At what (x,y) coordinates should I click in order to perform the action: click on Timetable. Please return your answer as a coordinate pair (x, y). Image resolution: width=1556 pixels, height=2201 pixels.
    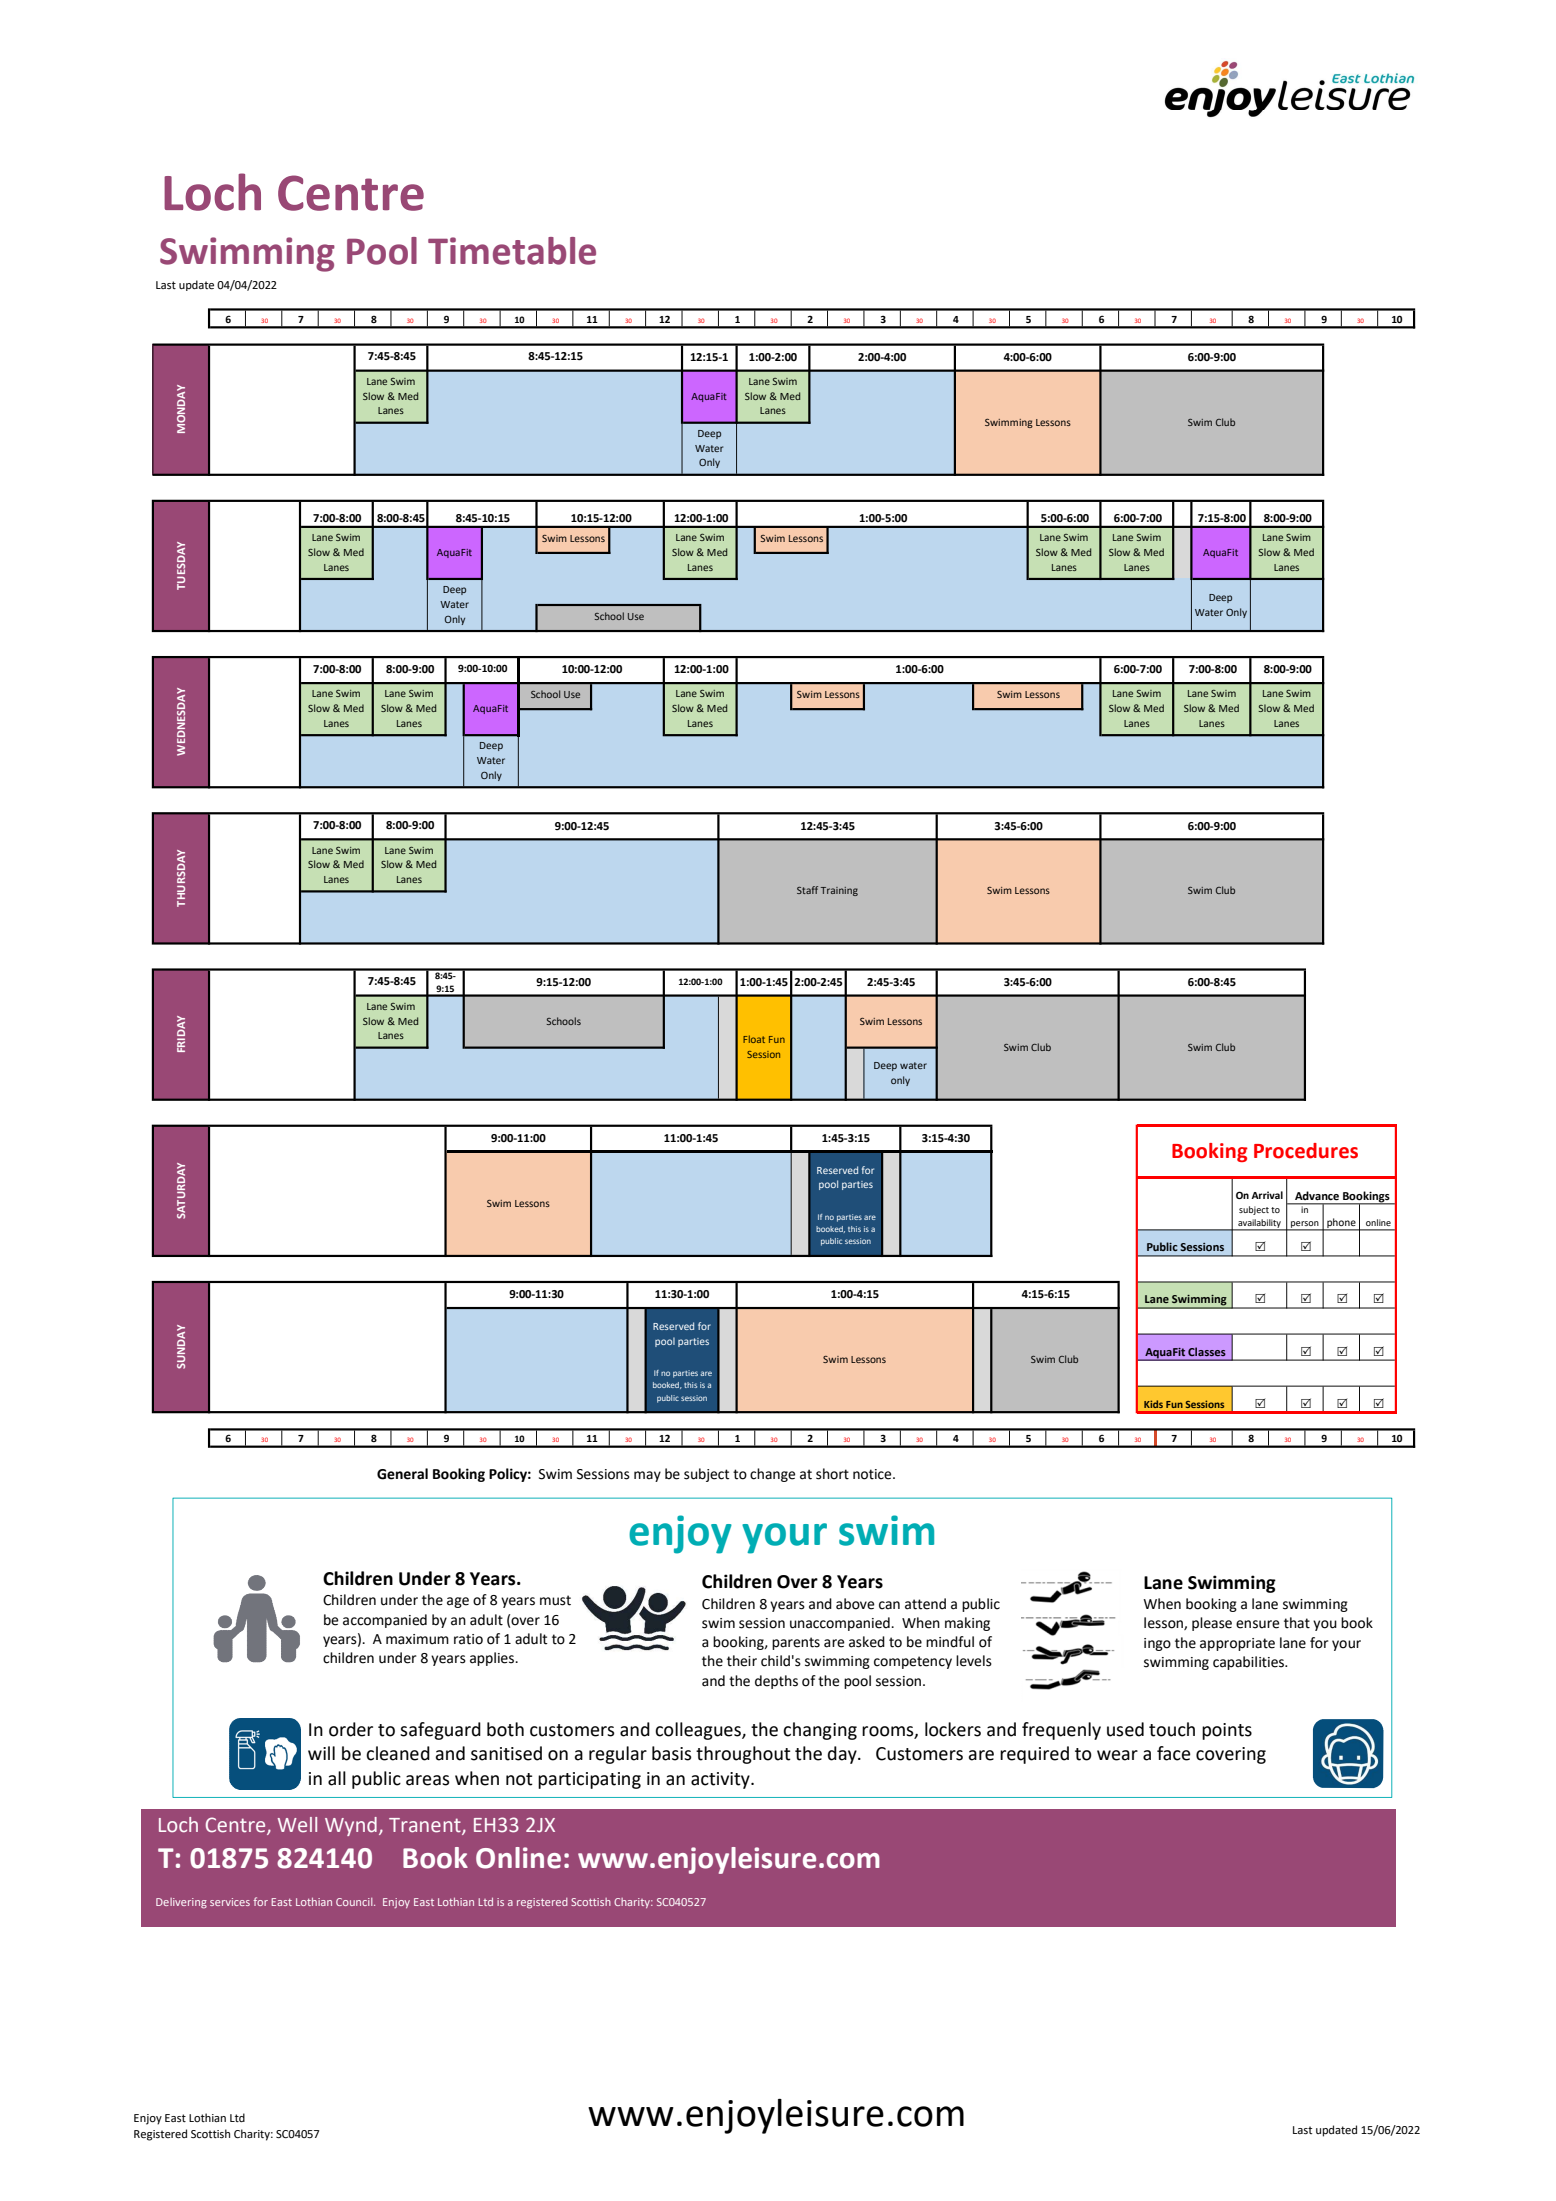
    Looking at the image, I should click on (512, 251).
